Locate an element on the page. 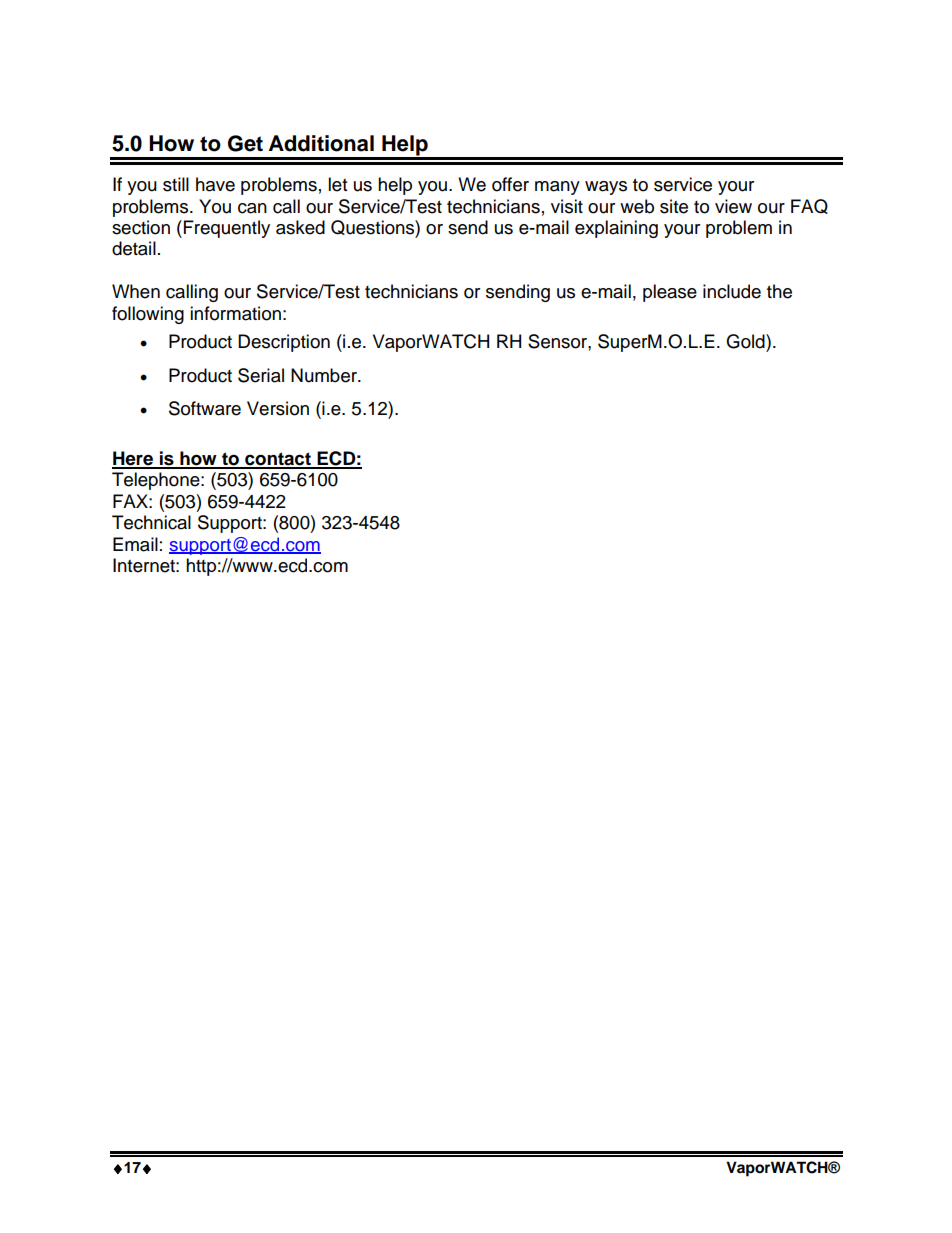 The image size is (952, 1233). Description is located at coordinates (284, 343).
